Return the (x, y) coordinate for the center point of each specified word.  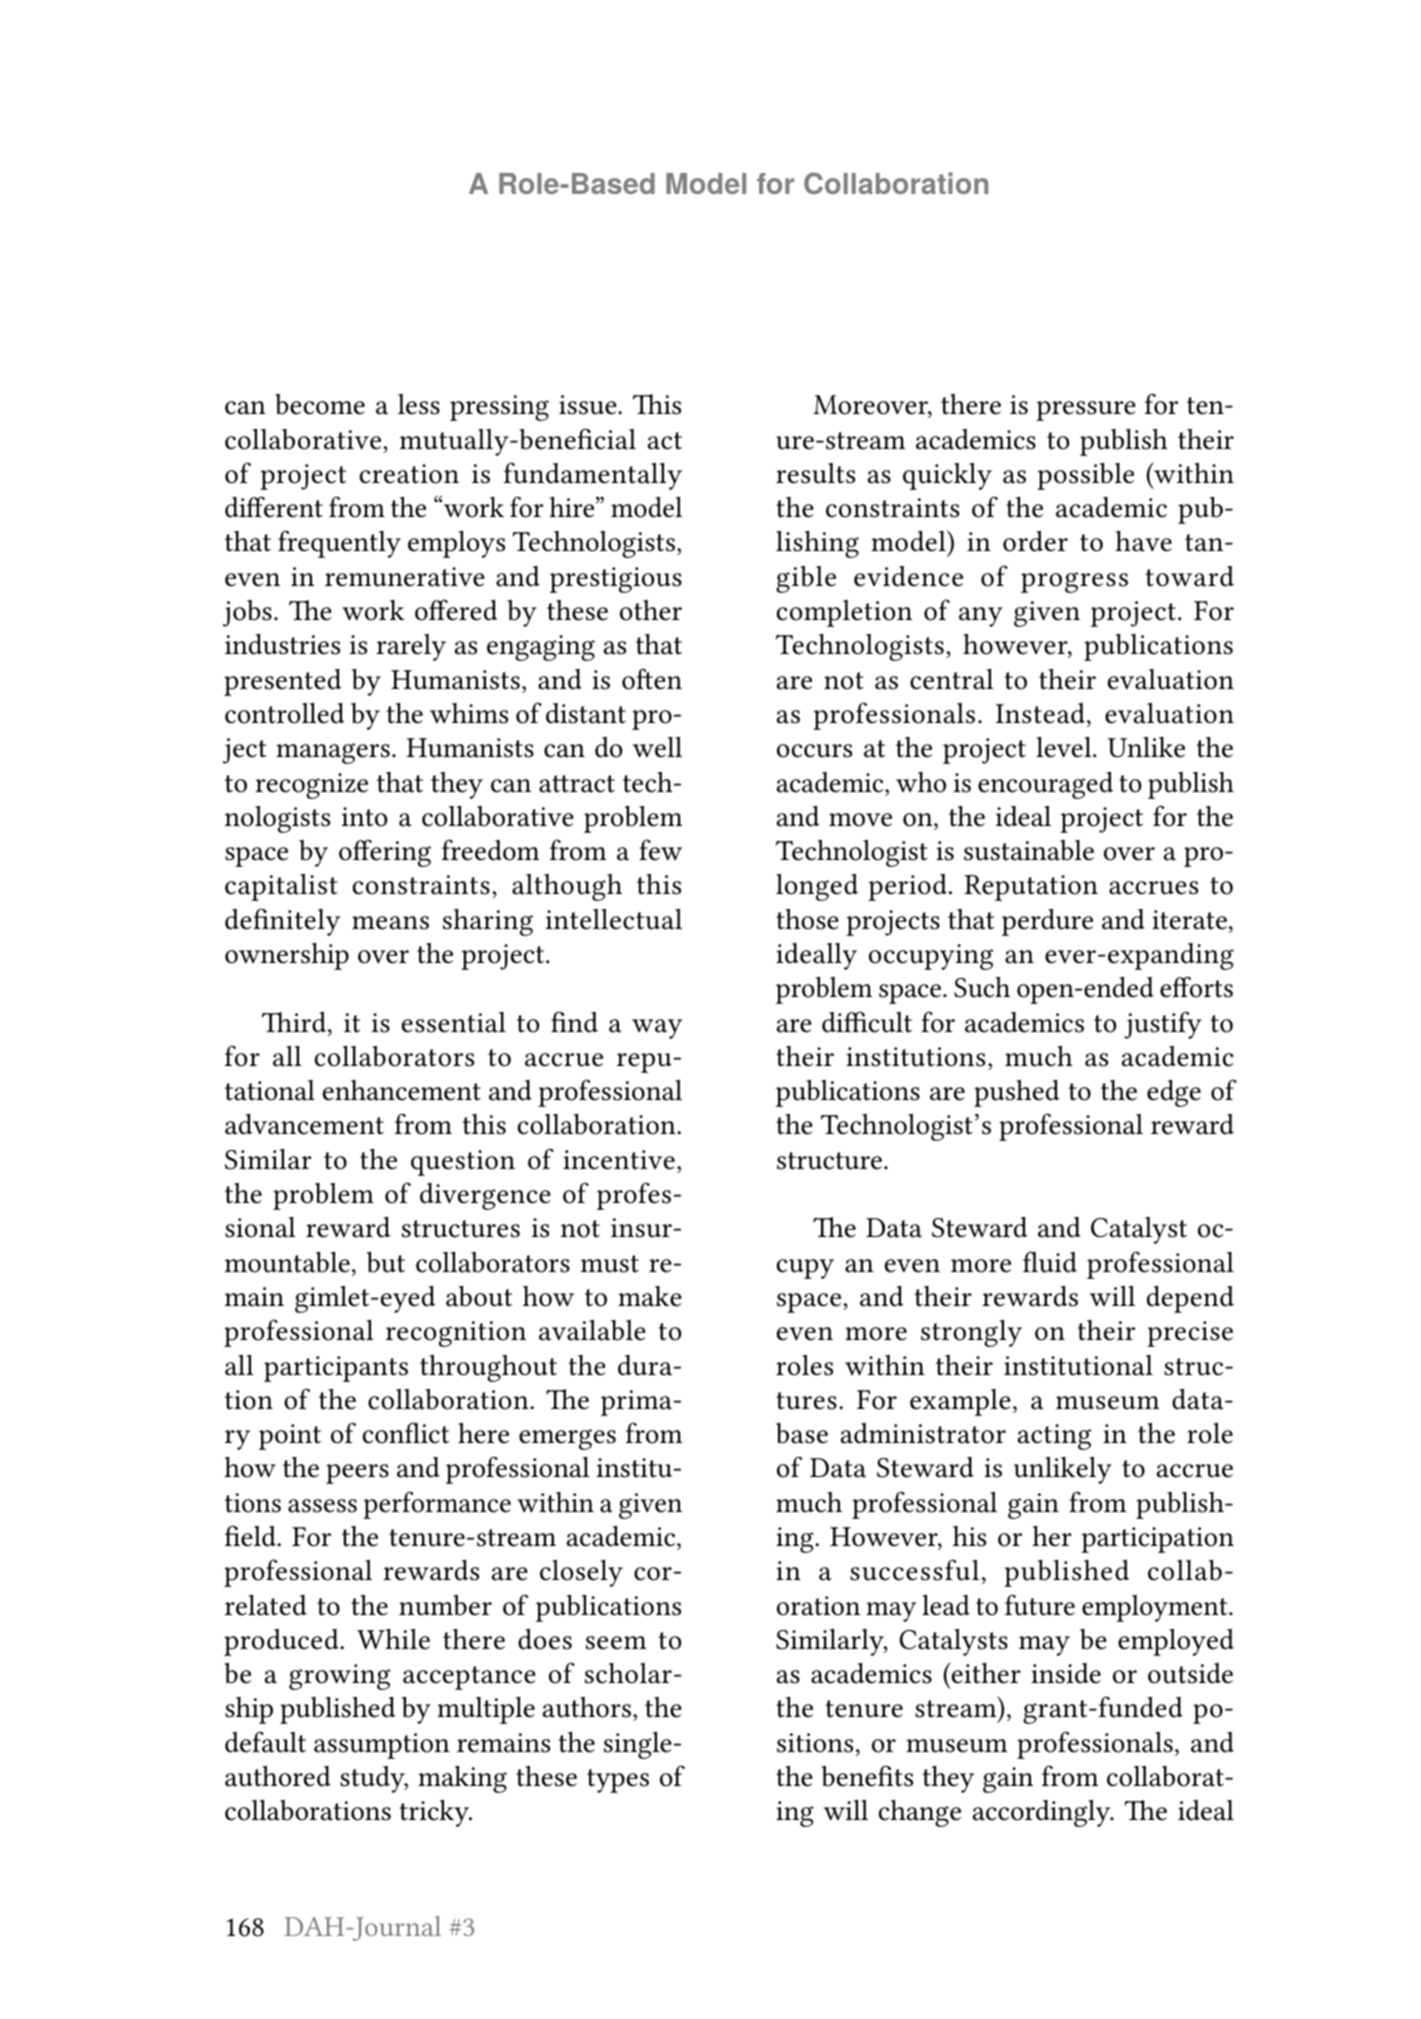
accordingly (1043, 1813)
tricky (436, 1813)
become (320, 404)
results (815, 473)
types (618, 1781)
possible (1085, 476)
